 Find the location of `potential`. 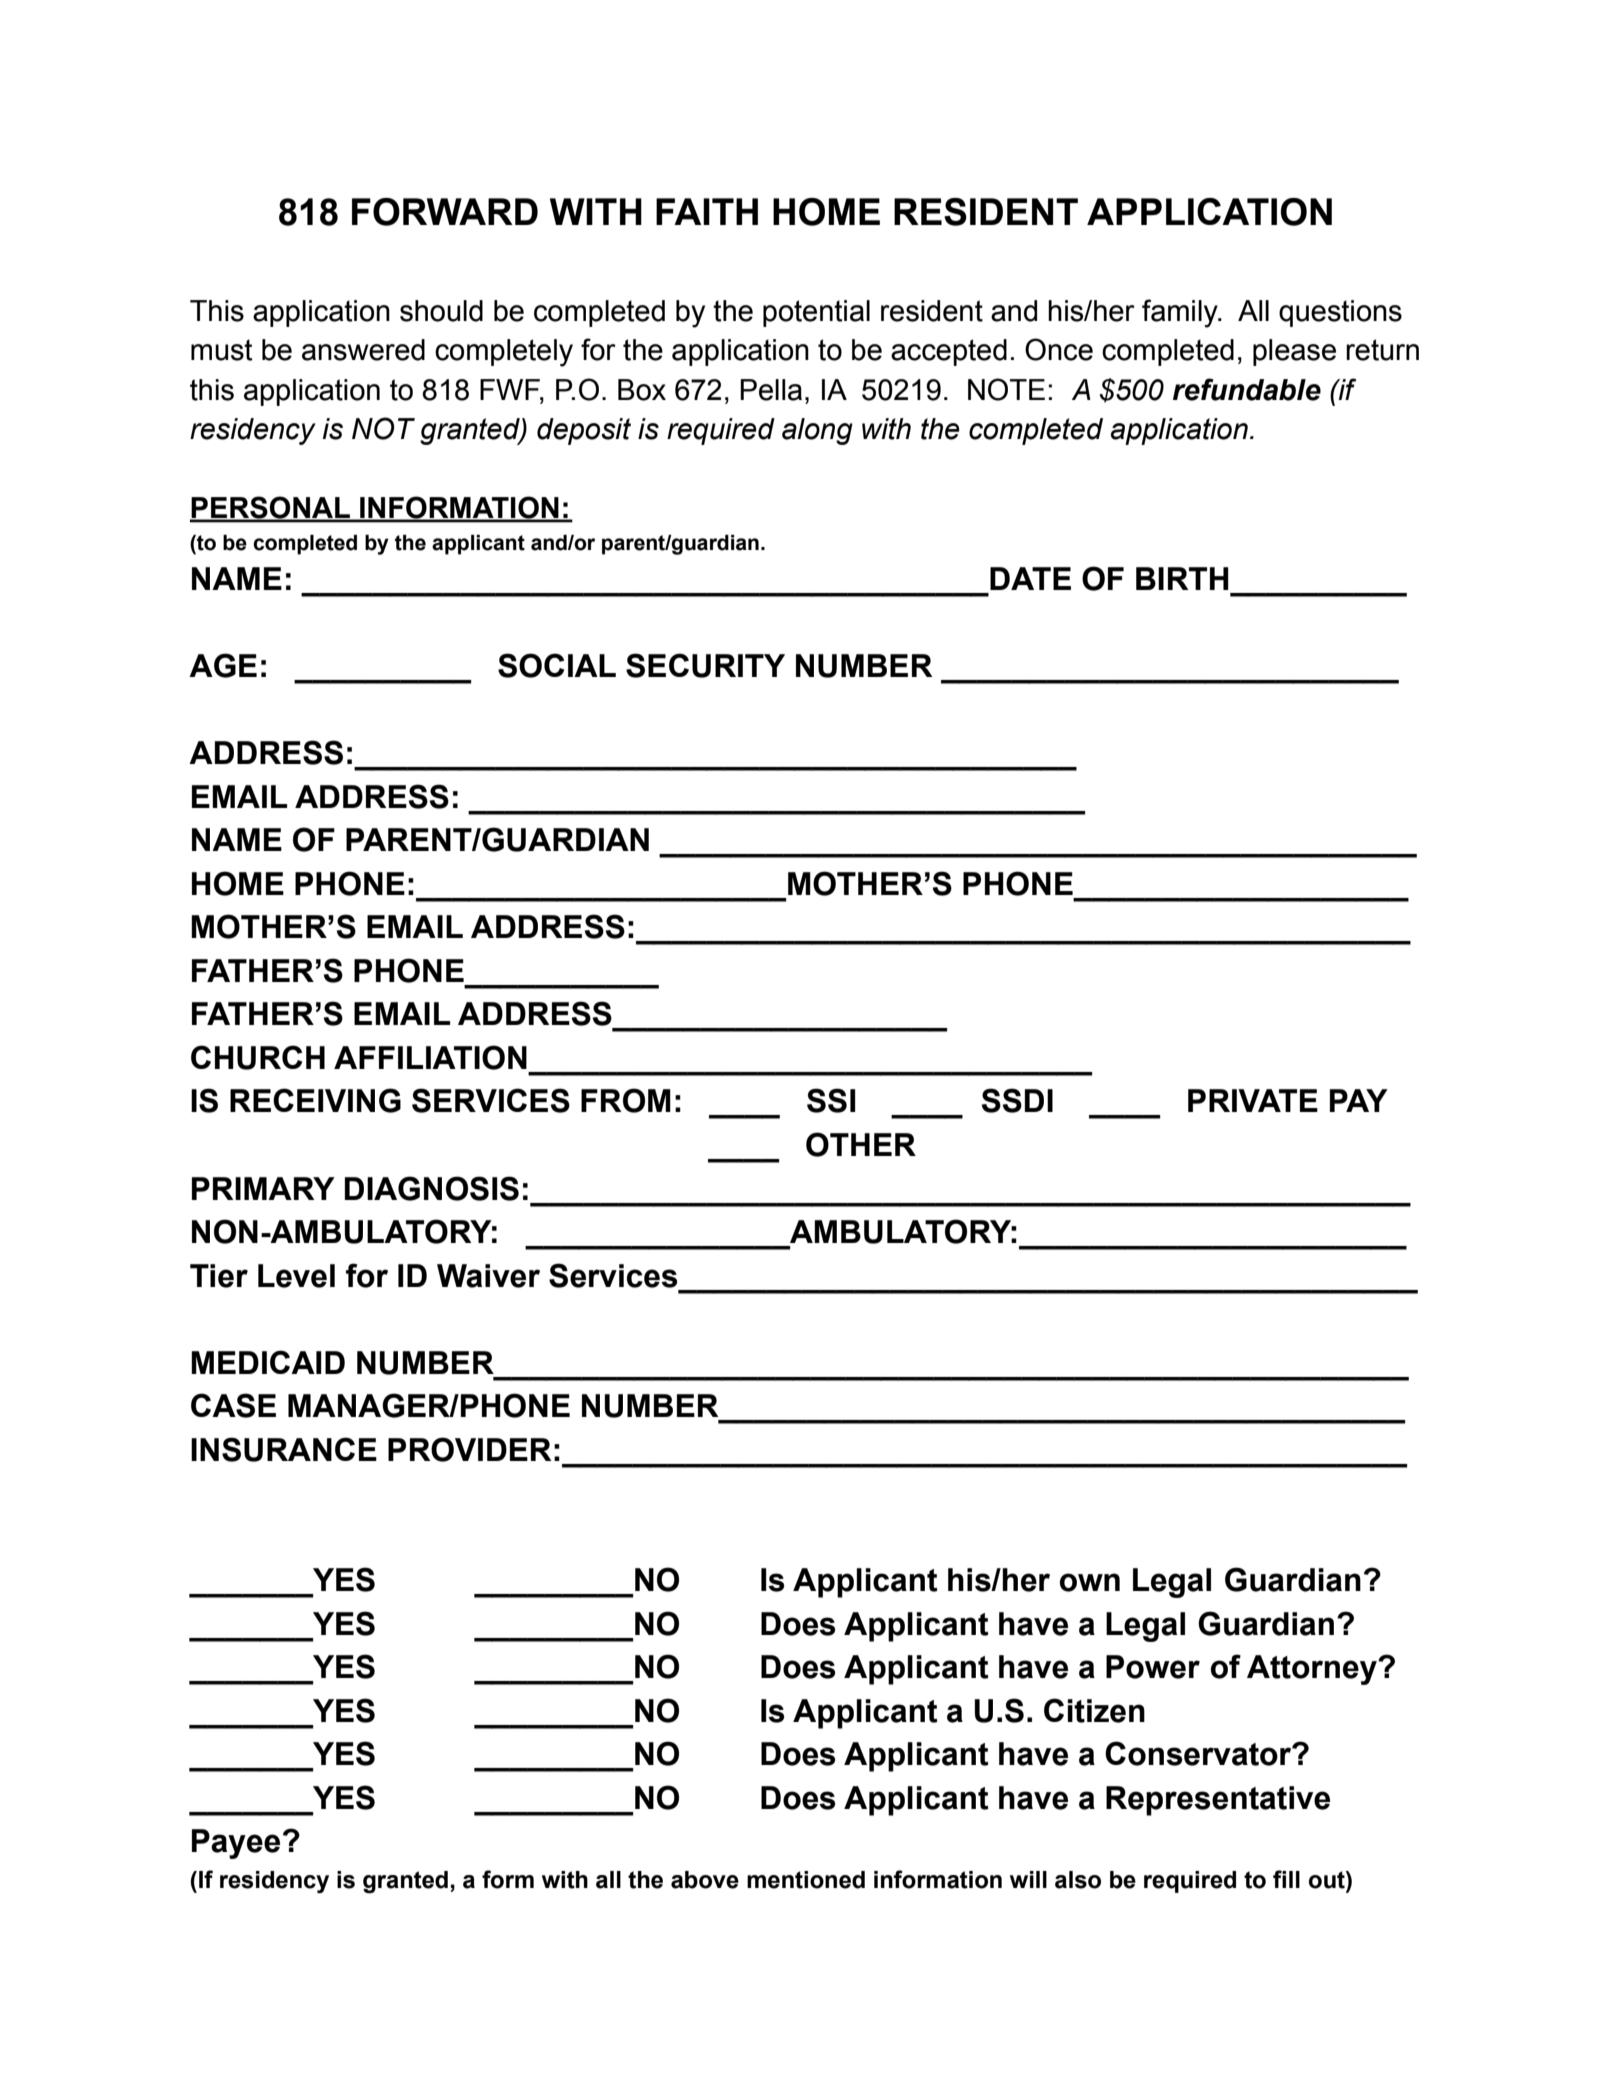

potential is located at coordinates (816, 313).
